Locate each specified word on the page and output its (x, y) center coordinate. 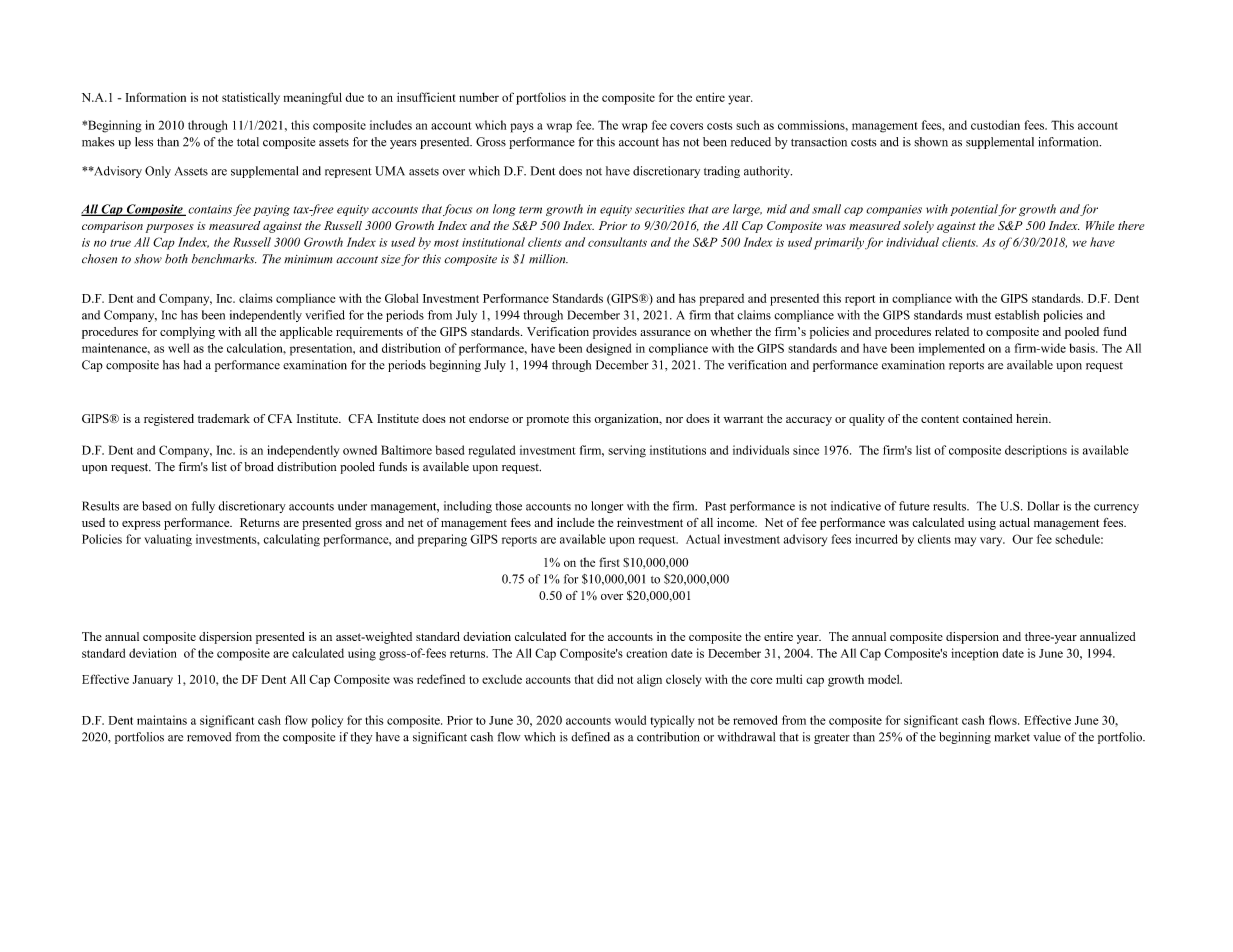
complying (187, 333)
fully (203, 507)
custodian (995, 125)
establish (1017, 315)
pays (521, 128)
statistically (251, 98)
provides (615, 333)
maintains (162, 720)
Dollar (1043, 506)
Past (715, 506)
